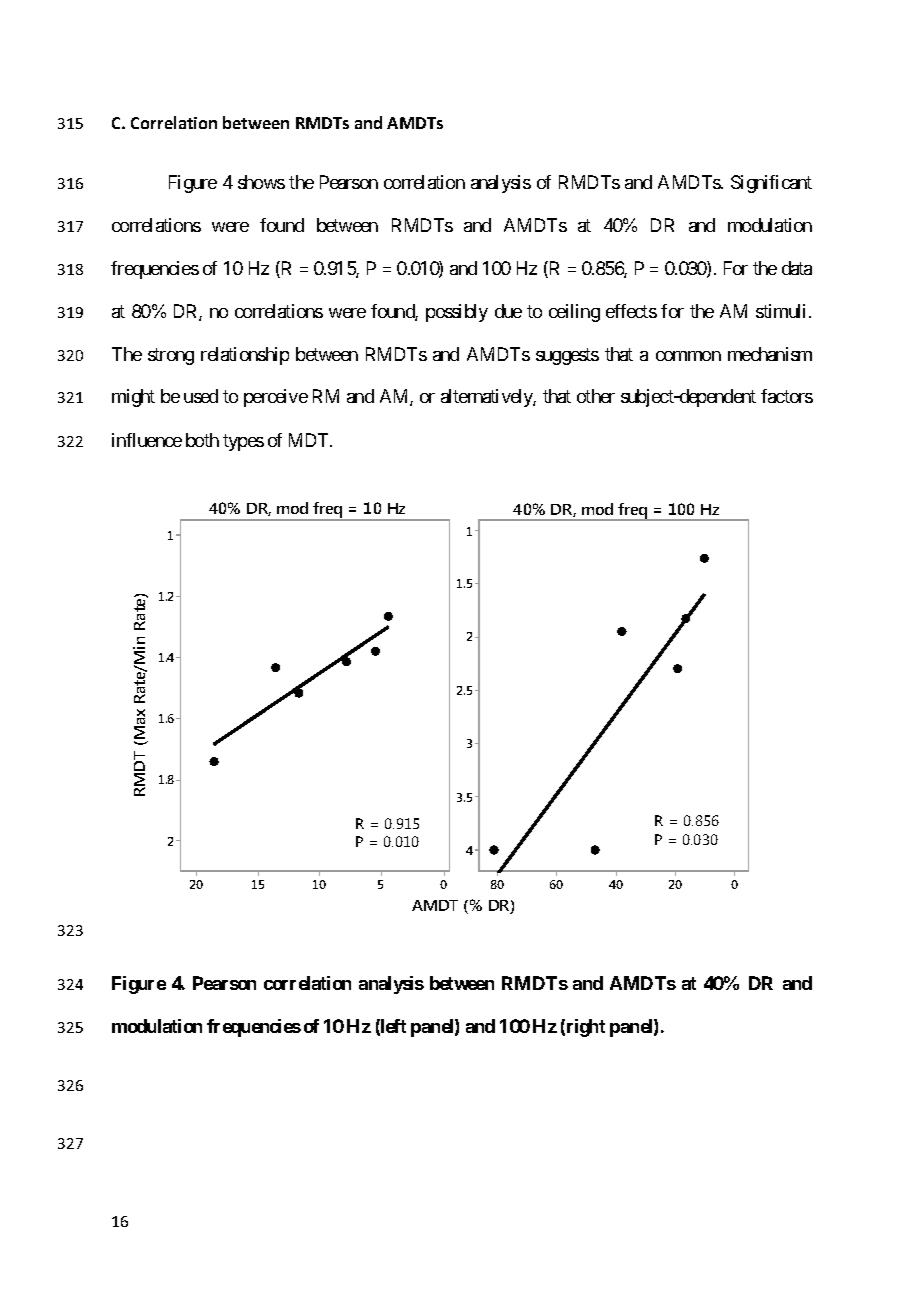  What do you see at coordinates (202, 440) in the document?
I see `both` at bounding box center [202, 440].
